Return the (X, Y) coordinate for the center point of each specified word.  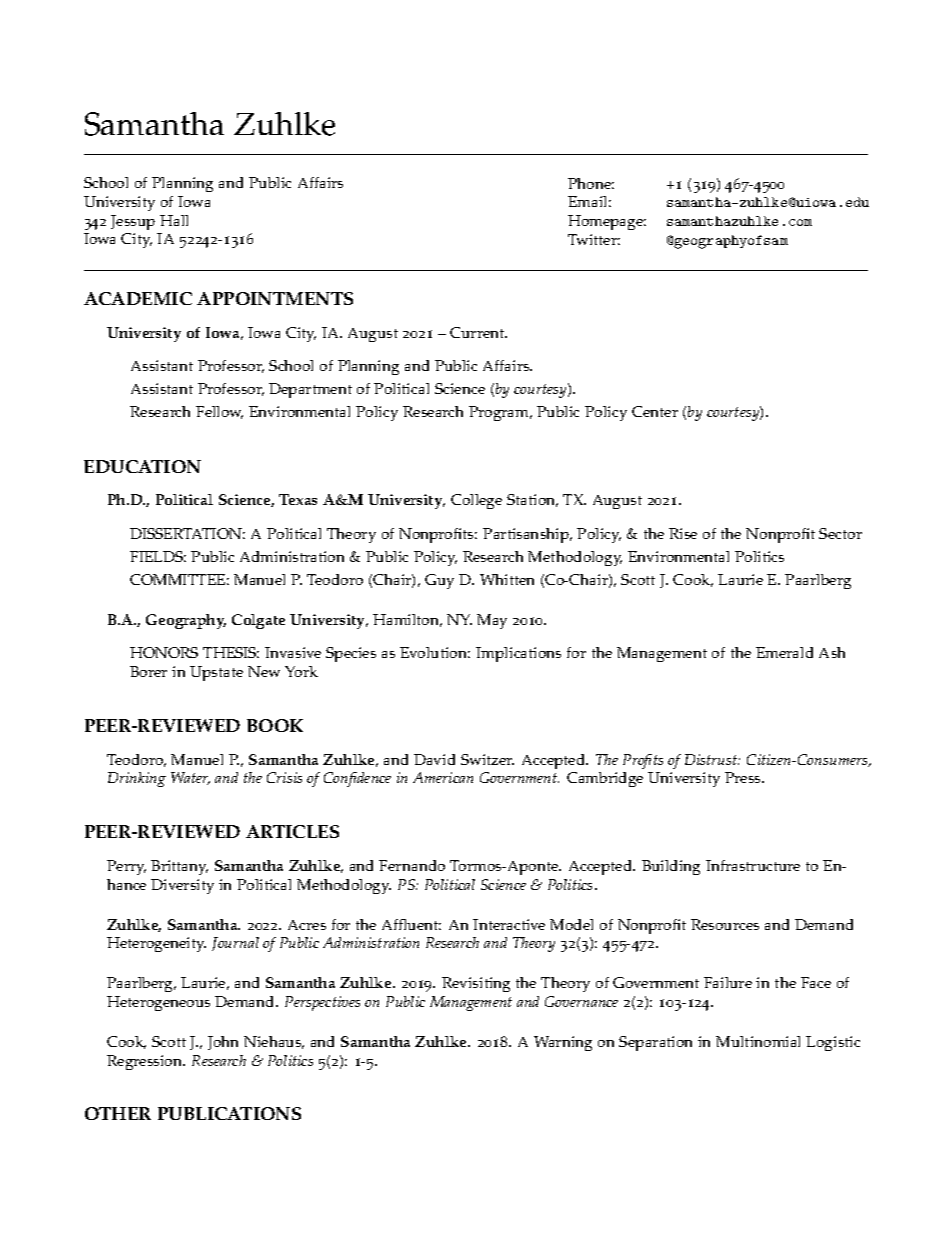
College (476, 501)
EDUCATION (142, 466)
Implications (518, 654)
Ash (832, 652)
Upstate (216, 673)
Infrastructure (753, 865)
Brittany (179, 867)
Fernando (412, 865)
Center (655, 411)
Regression (146, 1062)
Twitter (594, 239)
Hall (174, 220)
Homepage (607, 222)
